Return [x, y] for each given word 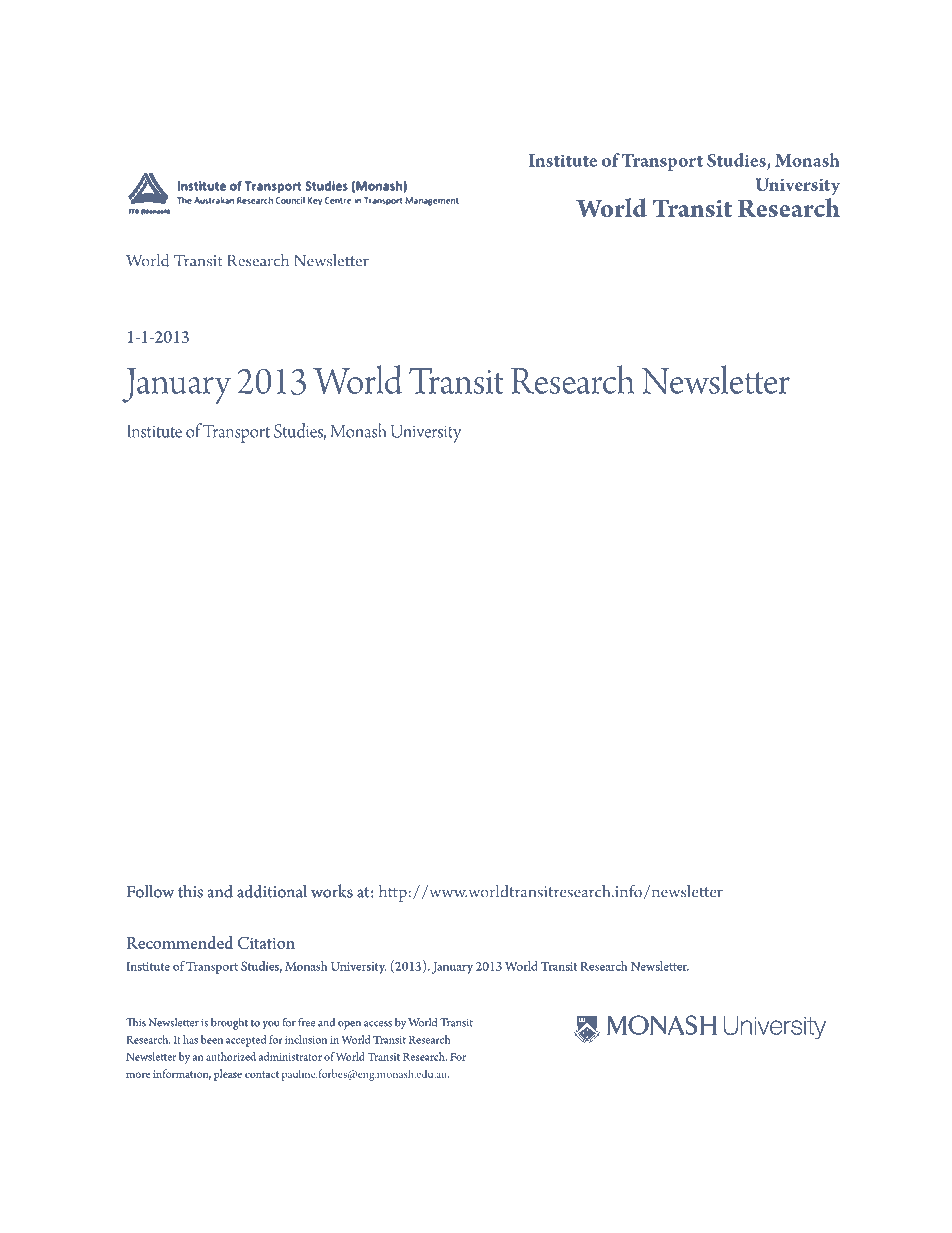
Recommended [179, 942]
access [378, 1024]
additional [272, 891]
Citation [266, 943]
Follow [151, 891]
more [138, 1075]
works [332, 891]
